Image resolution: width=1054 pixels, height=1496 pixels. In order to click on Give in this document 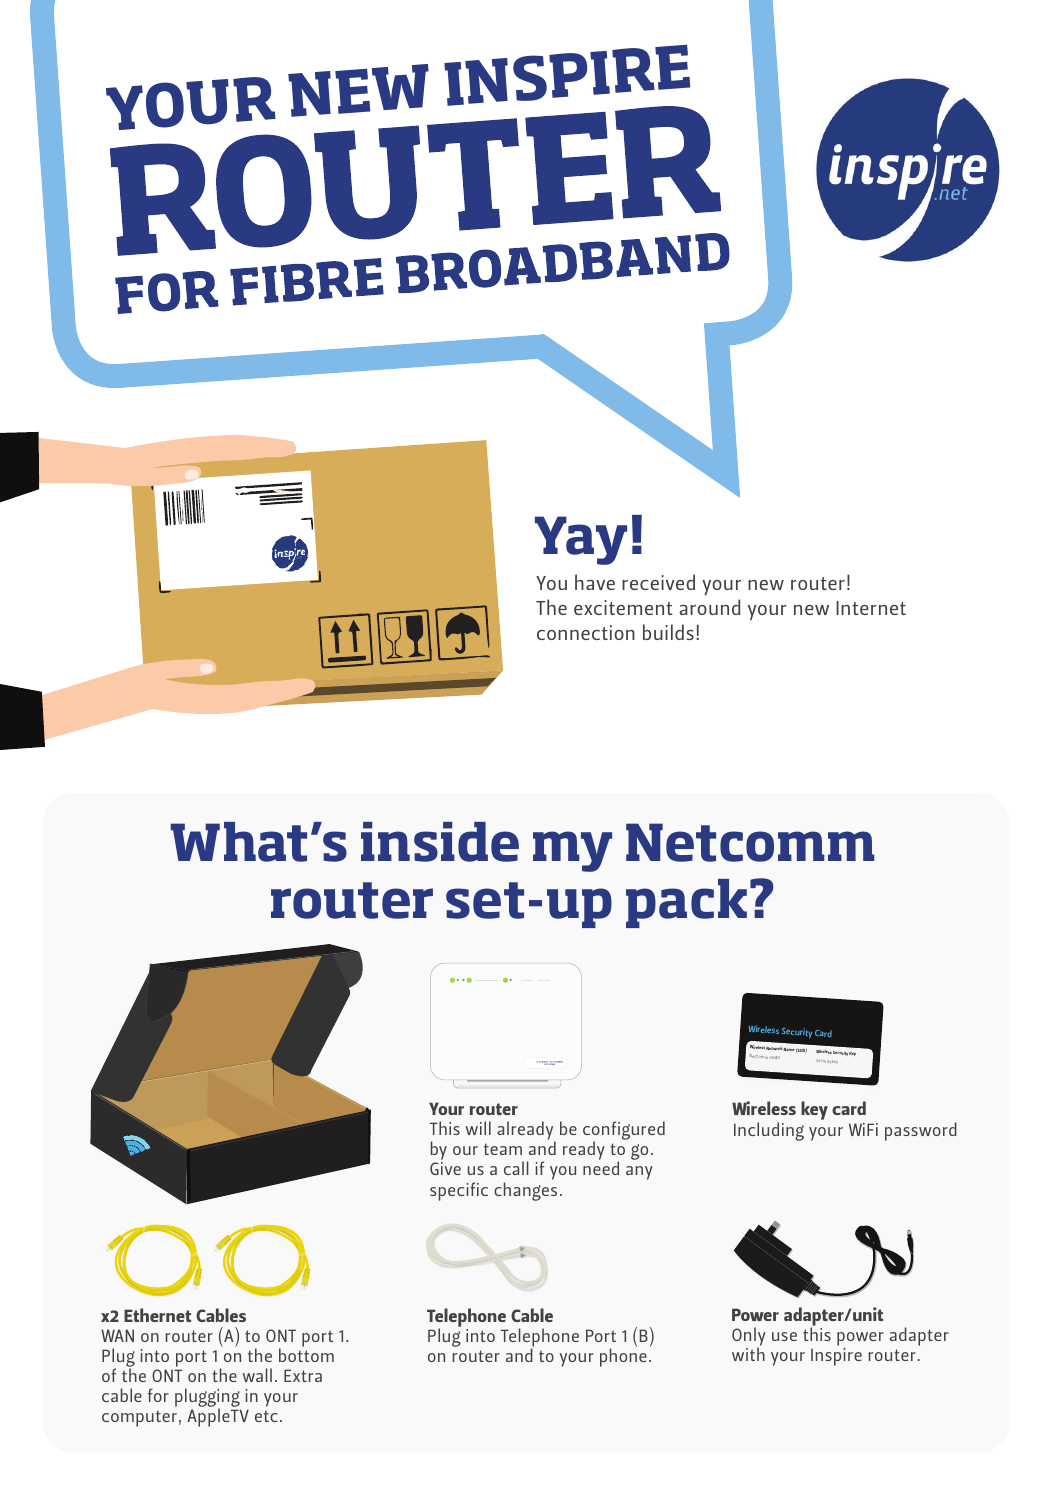, I will do `click(445, 1168)`.
